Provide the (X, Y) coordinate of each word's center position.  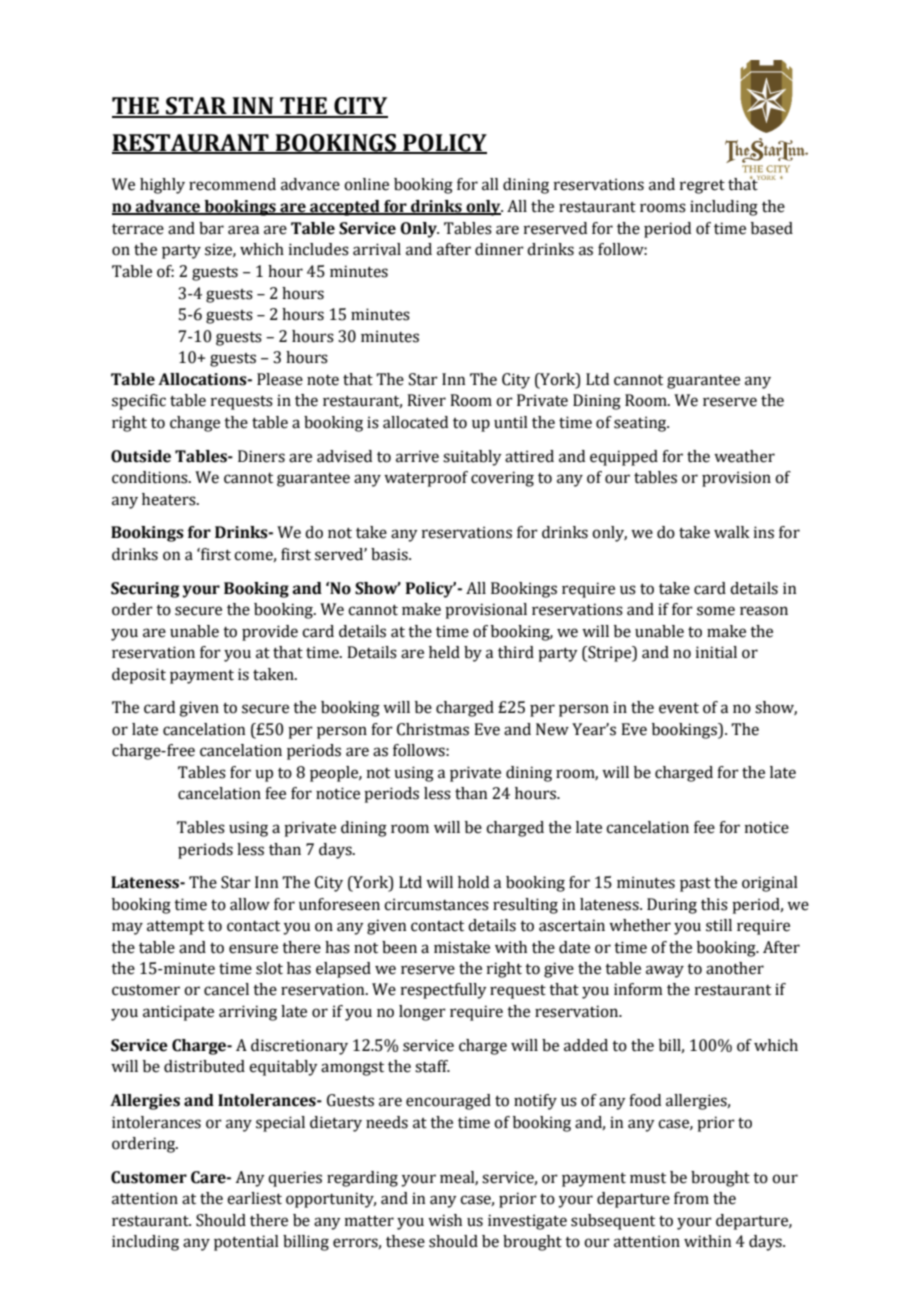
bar (211, 228)
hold (473, 882)
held (444, 652)
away (665, 971)
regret (702, 187)
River (426, 400)
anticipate (178, 1013)
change (195, 424)
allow (250, 904)
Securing (145, 590)
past (695, 885)
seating (641, 424)
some (716, 611)
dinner (499, 249)
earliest (254, 1198)
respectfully (444, 991)
